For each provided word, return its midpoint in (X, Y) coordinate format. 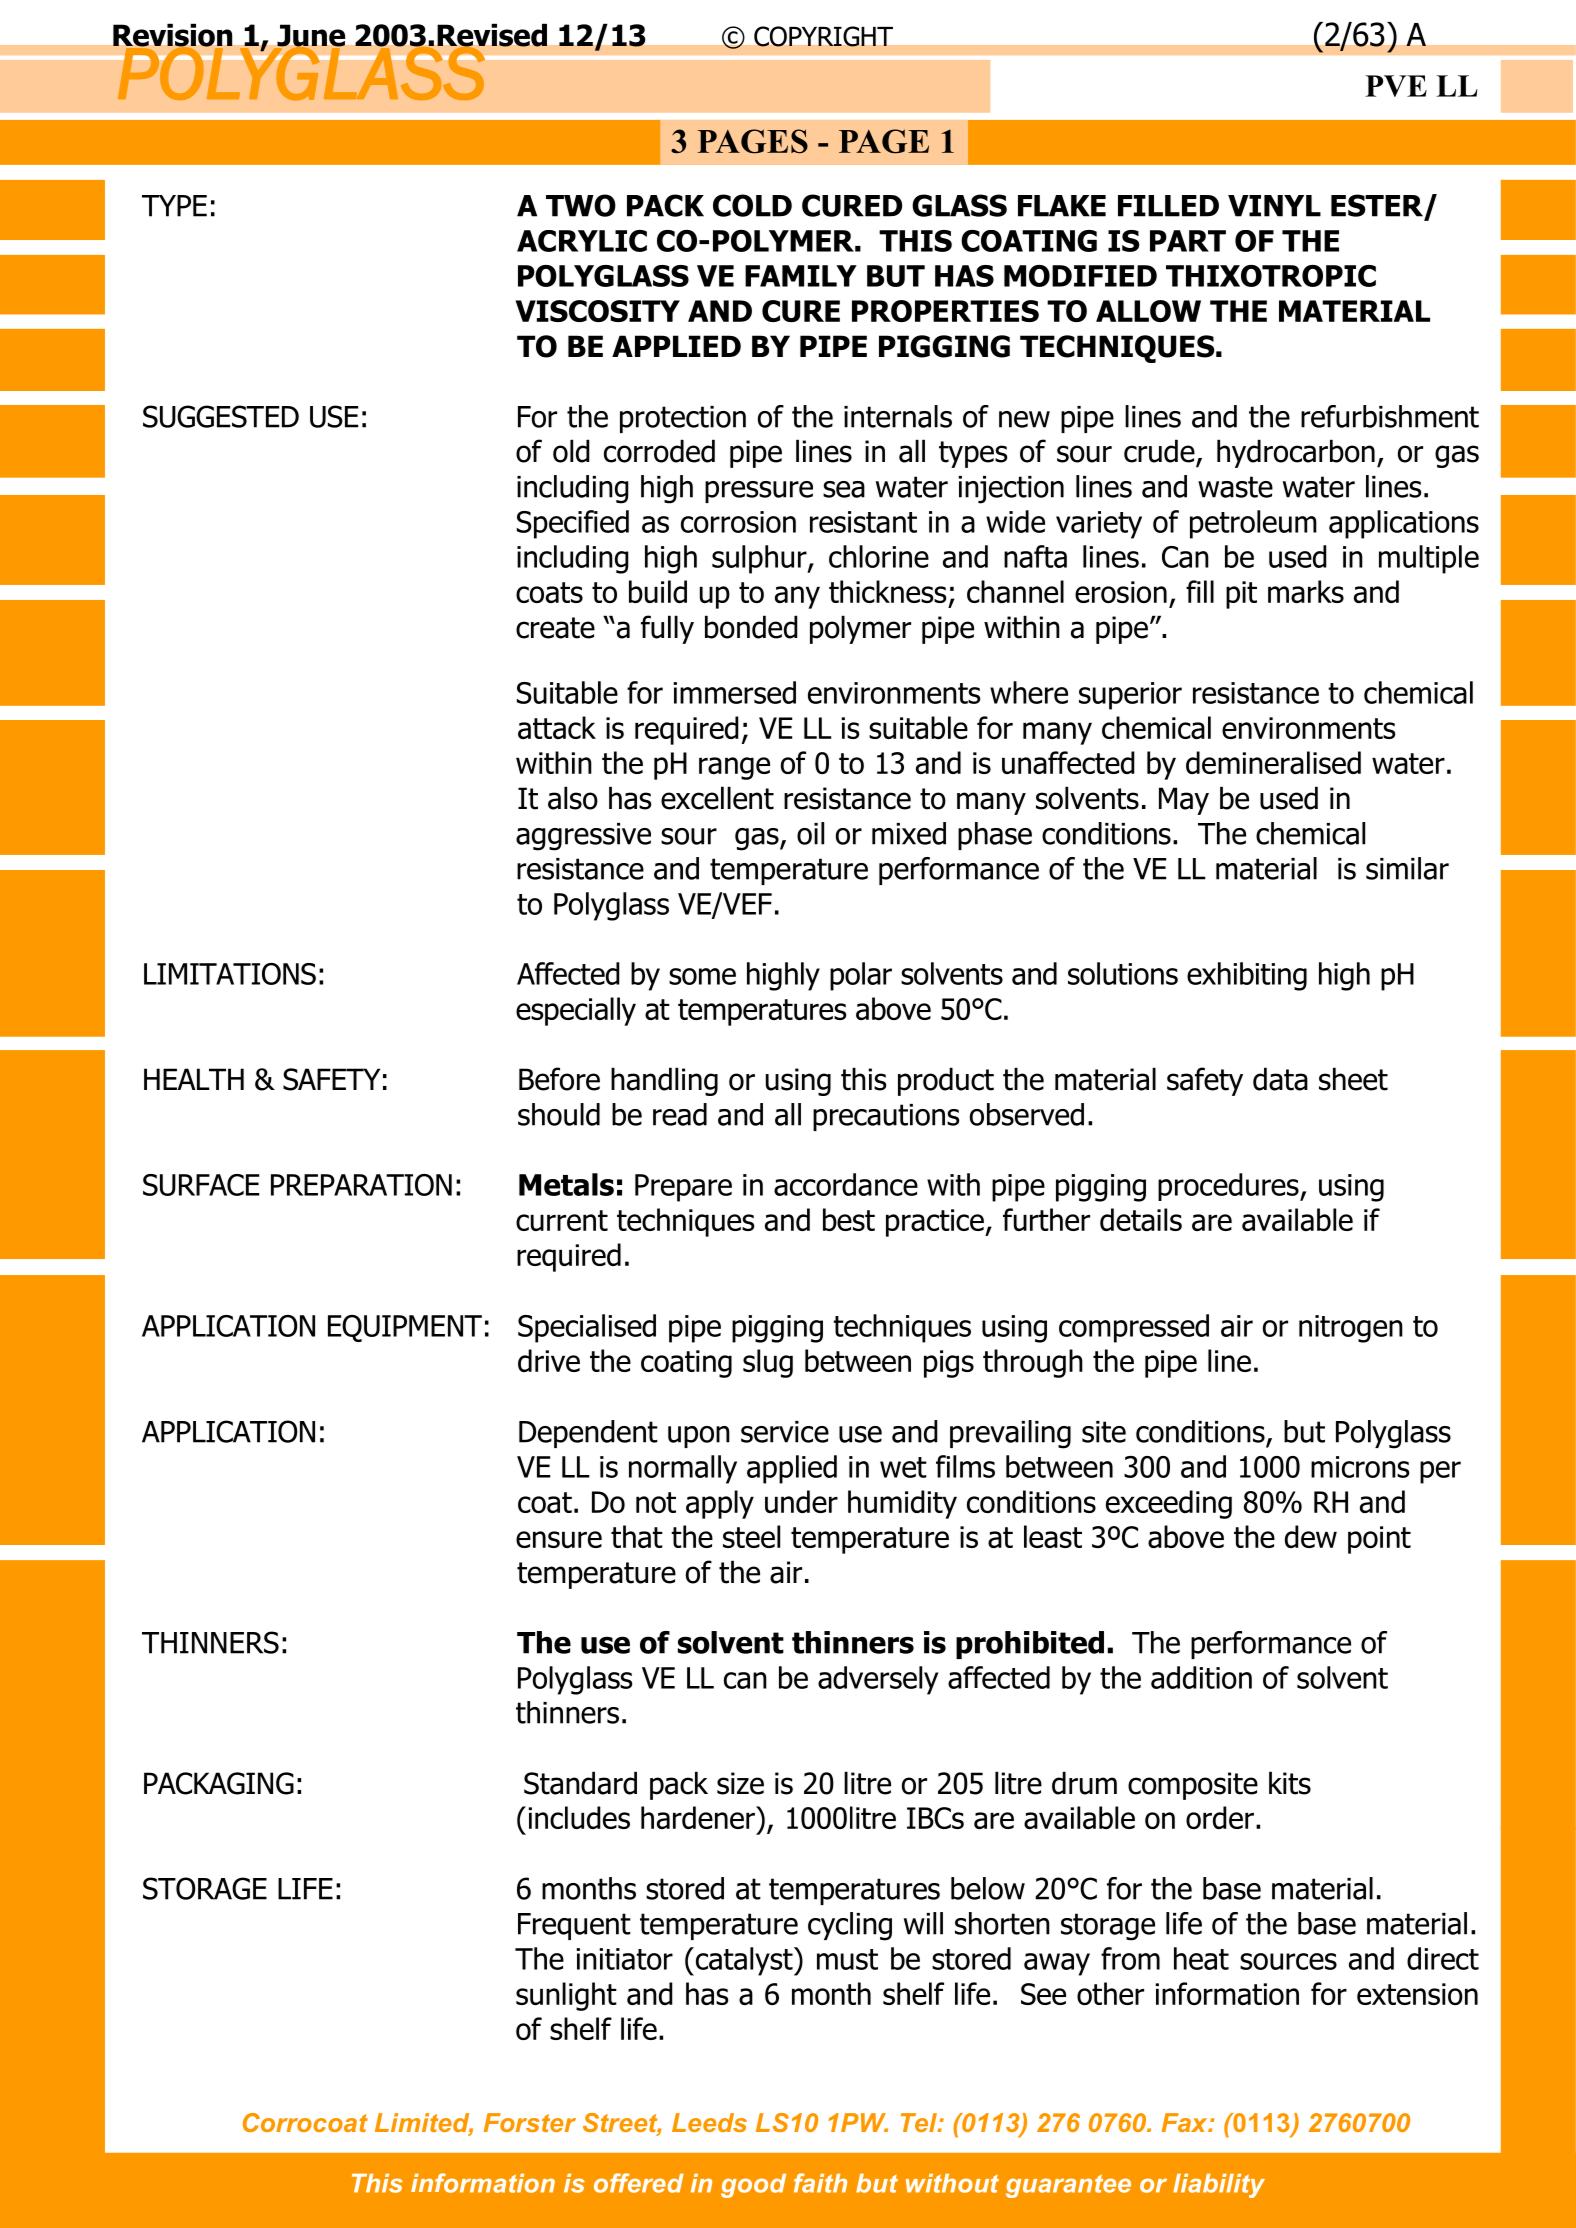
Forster (530, 2122)
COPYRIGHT (823, 36)
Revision (173, 36)
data (1280, 1079)
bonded (751, 627)
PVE (1396, 86)
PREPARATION (361, 1185)
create (555, 628)
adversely (878, 1680)
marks (1306, 591)
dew (1311, 1536)
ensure (559, 1539)
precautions (886, 1117)
